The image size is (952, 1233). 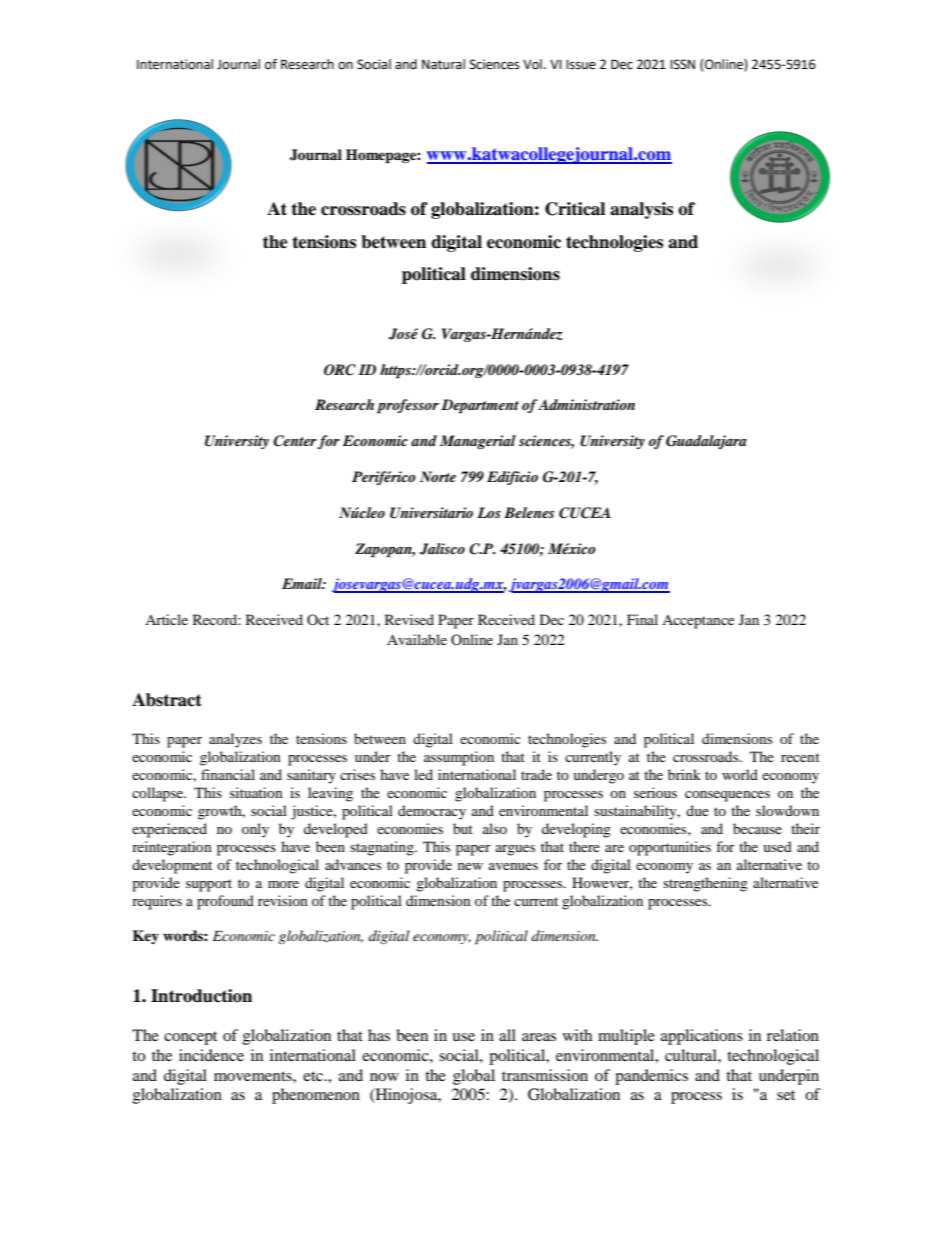 I want to click on Vol, so click(x=532, y=64).
